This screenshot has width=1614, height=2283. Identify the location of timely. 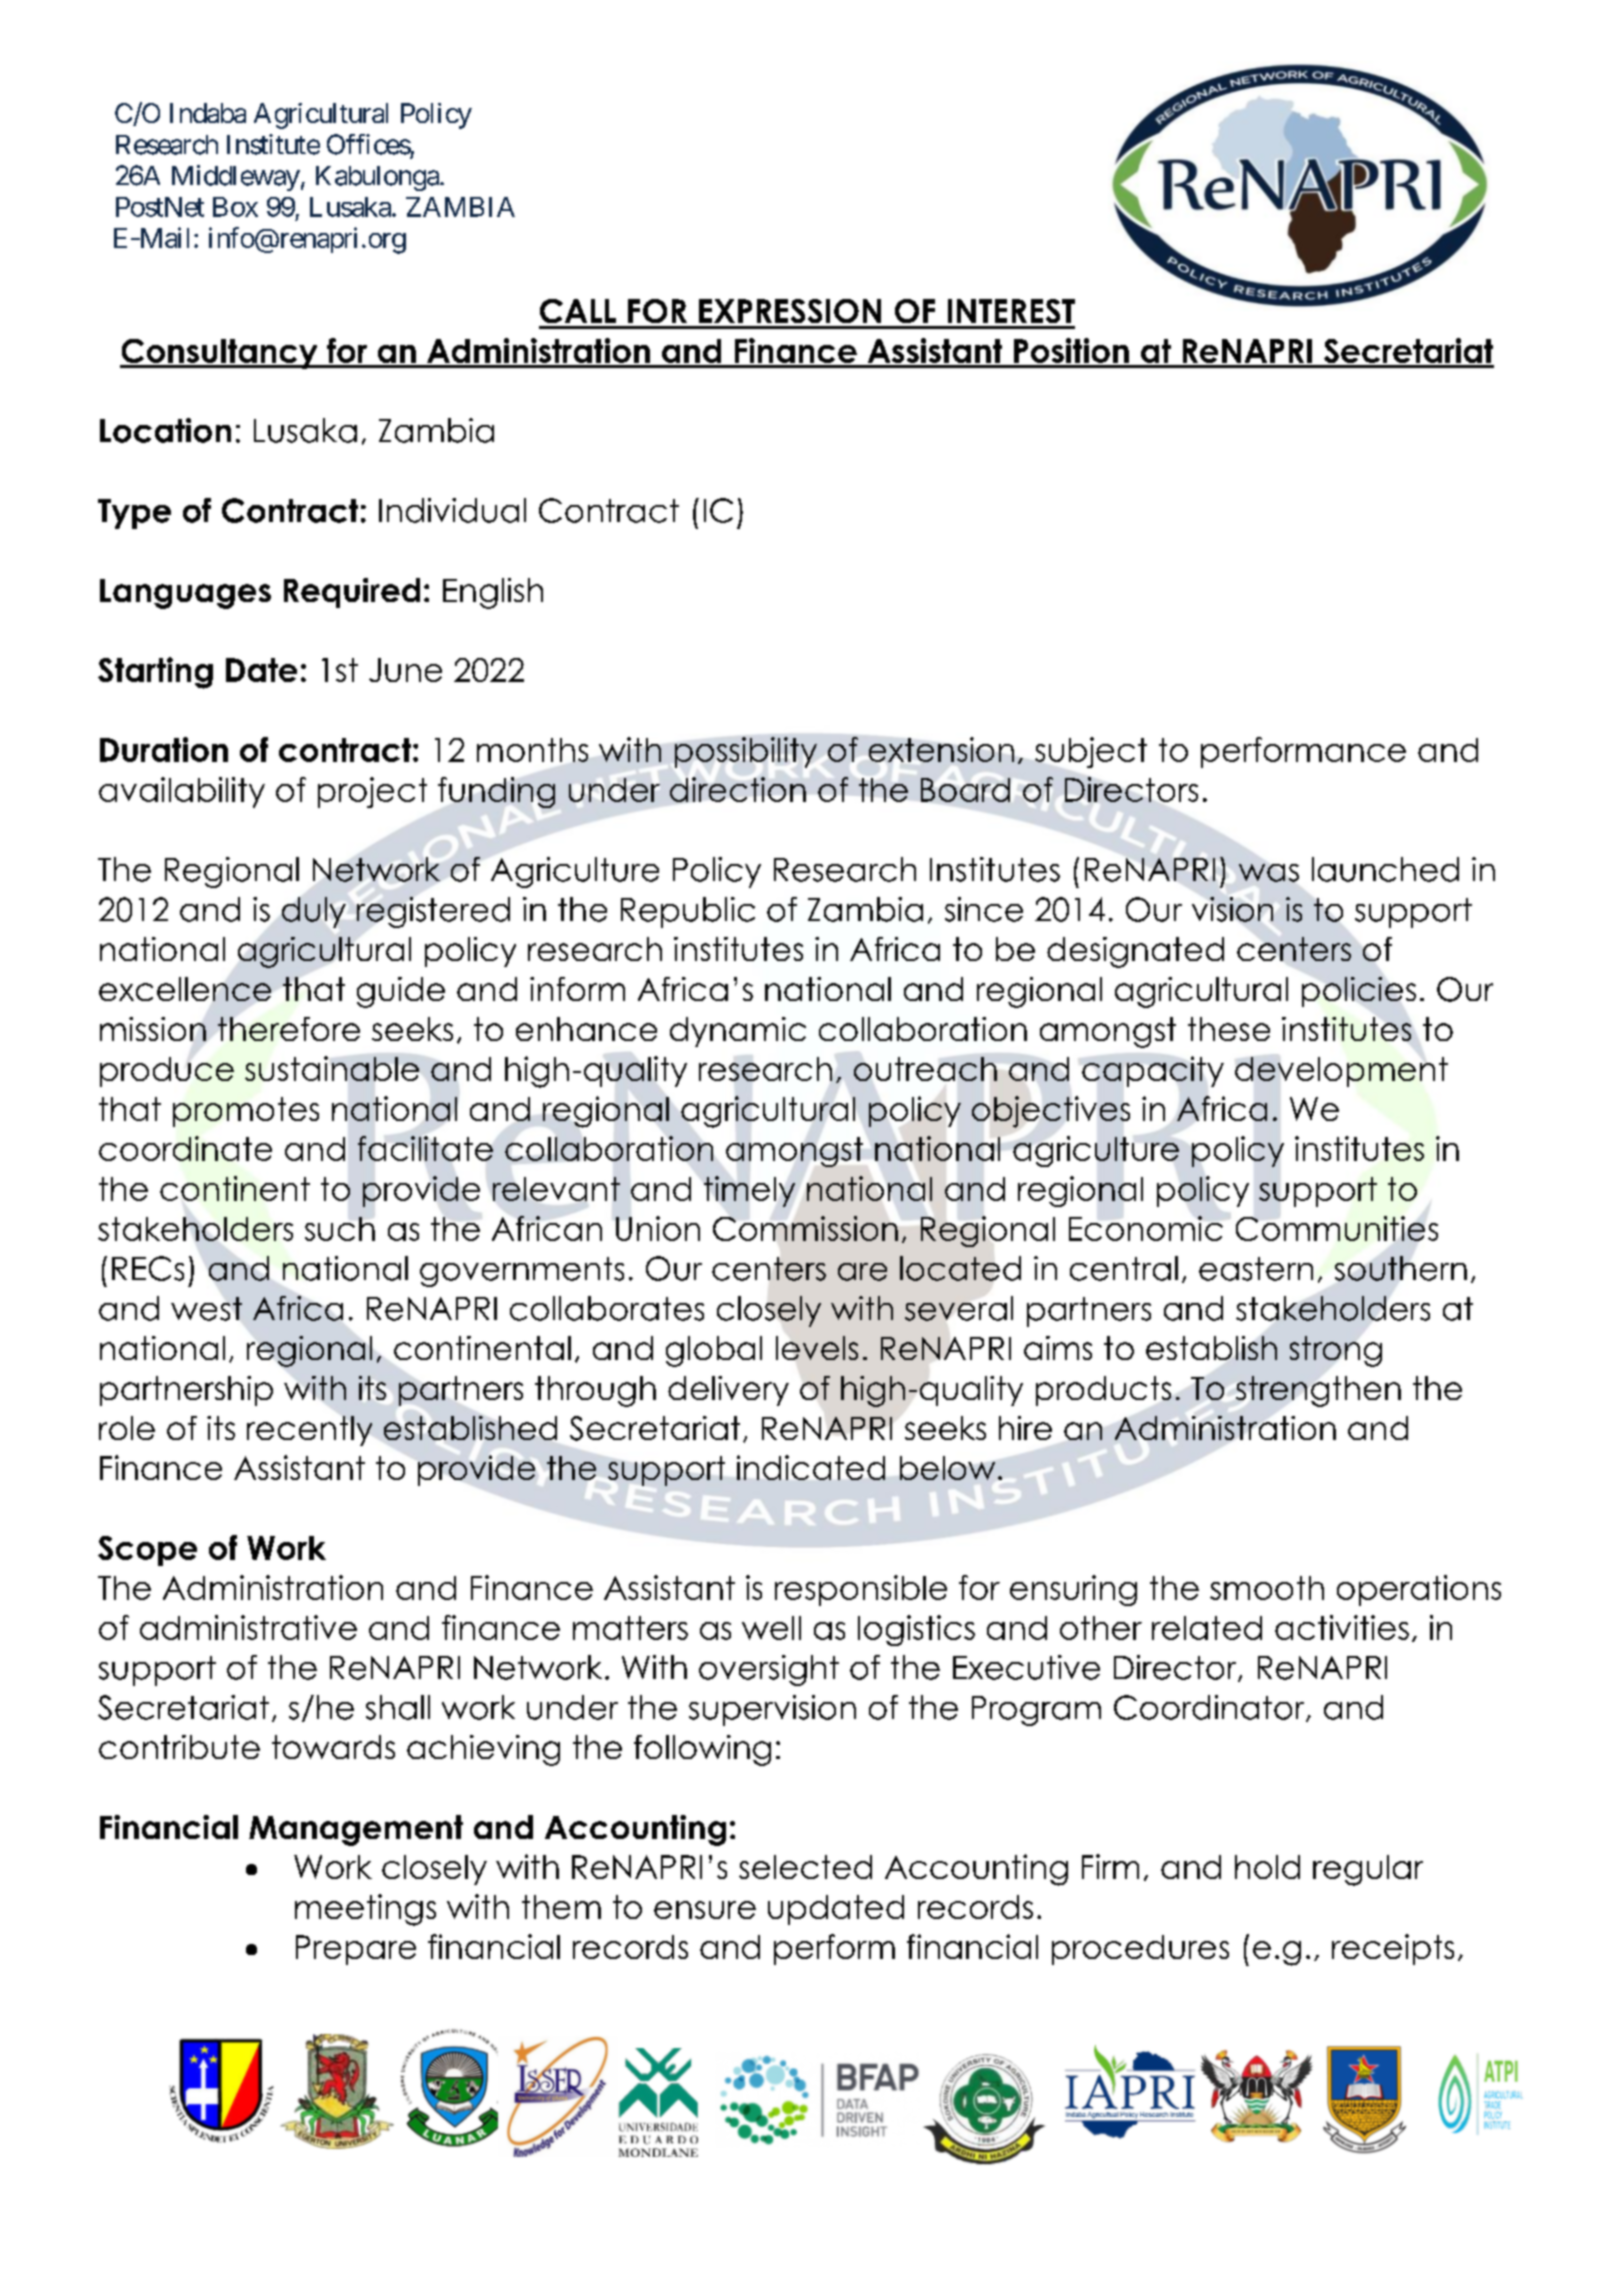
(749, 1191).
